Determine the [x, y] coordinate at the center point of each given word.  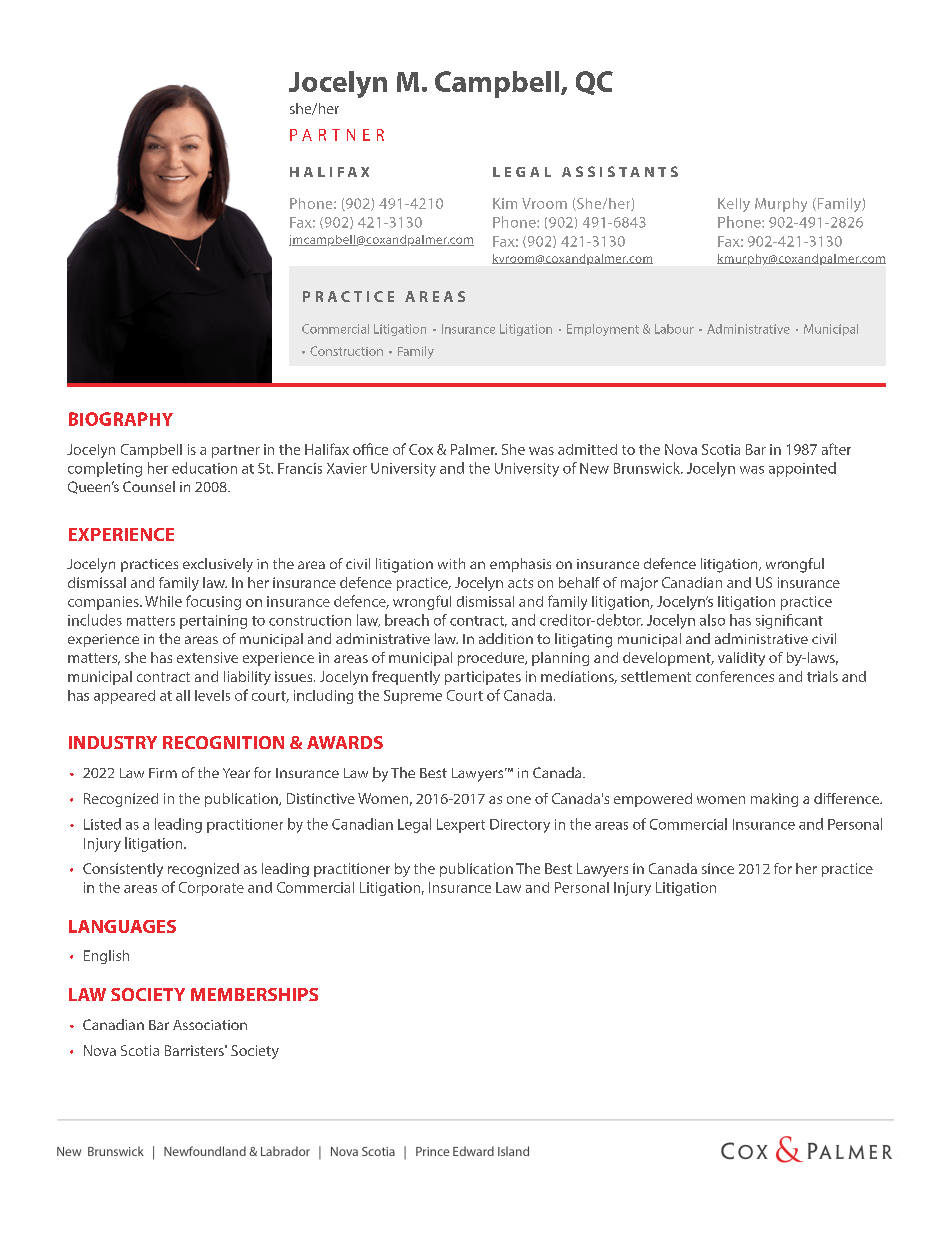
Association [210, 1025]
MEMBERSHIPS [254, 994]
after [836, 449]
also [712, 620]
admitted [587, 449]
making [774, 800]
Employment [603, 330]
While [163, 601]
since [718, 868]
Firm [163, 773]
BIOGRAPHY [121, 419]
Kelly [734, 205]
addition [506, 638]
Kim [505, 203]
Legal [414, 825]
